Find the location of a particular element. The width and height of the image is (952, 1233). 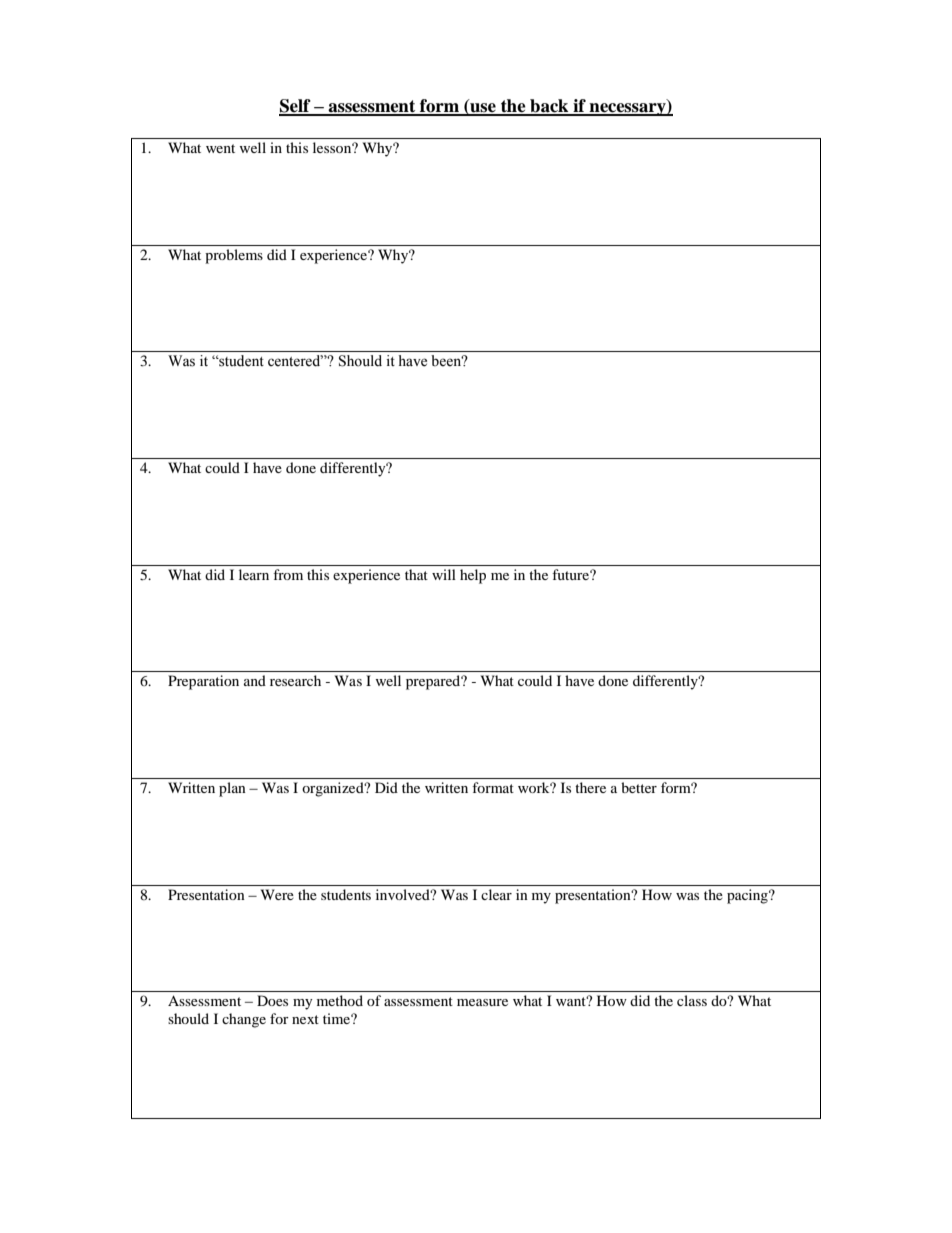

been is located at coordinates (447, 361).
